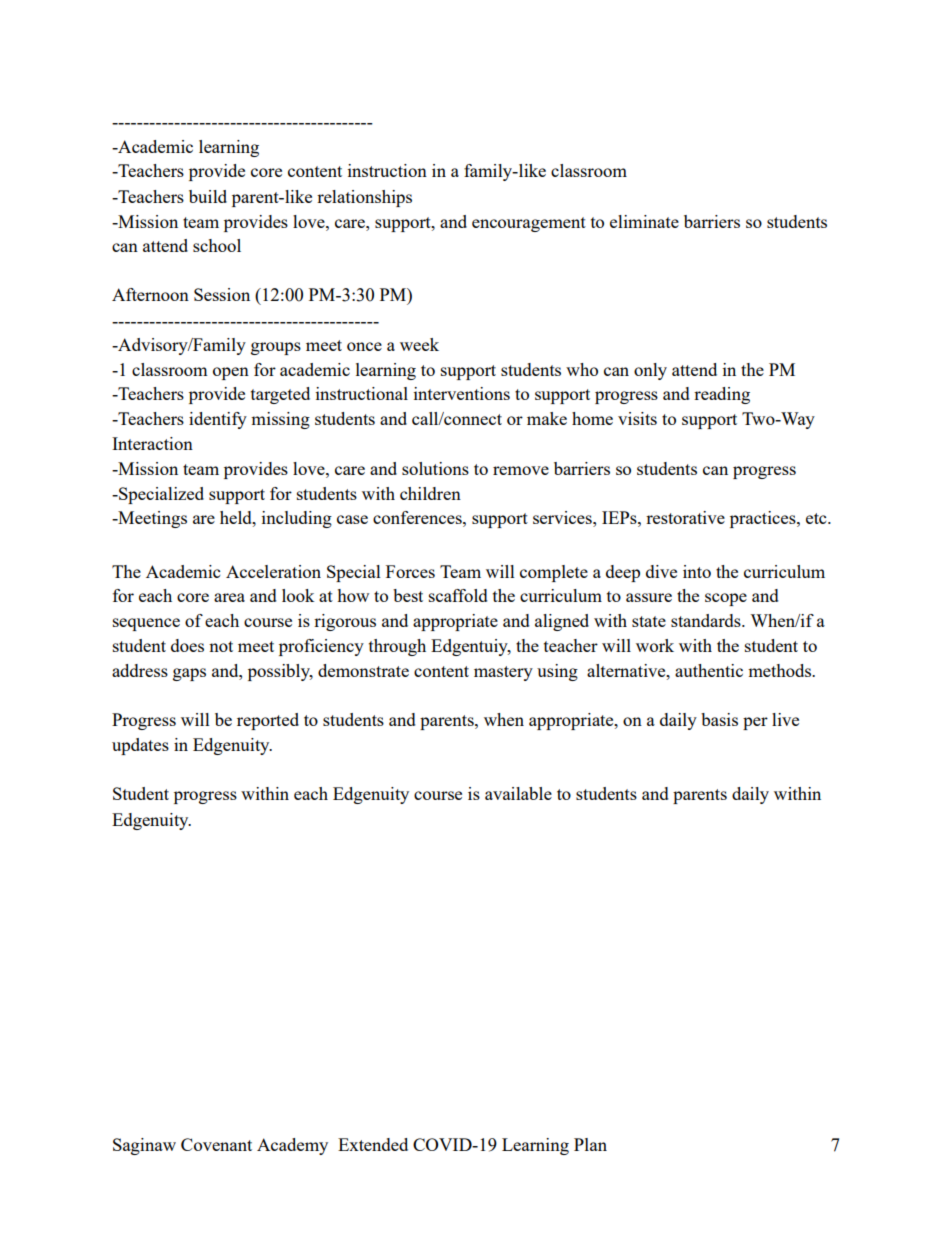 This screenshot has width=952, height=1233. Describe the element at coordinates (709, 670) in the screenshot. I see `authentic` at that location.
